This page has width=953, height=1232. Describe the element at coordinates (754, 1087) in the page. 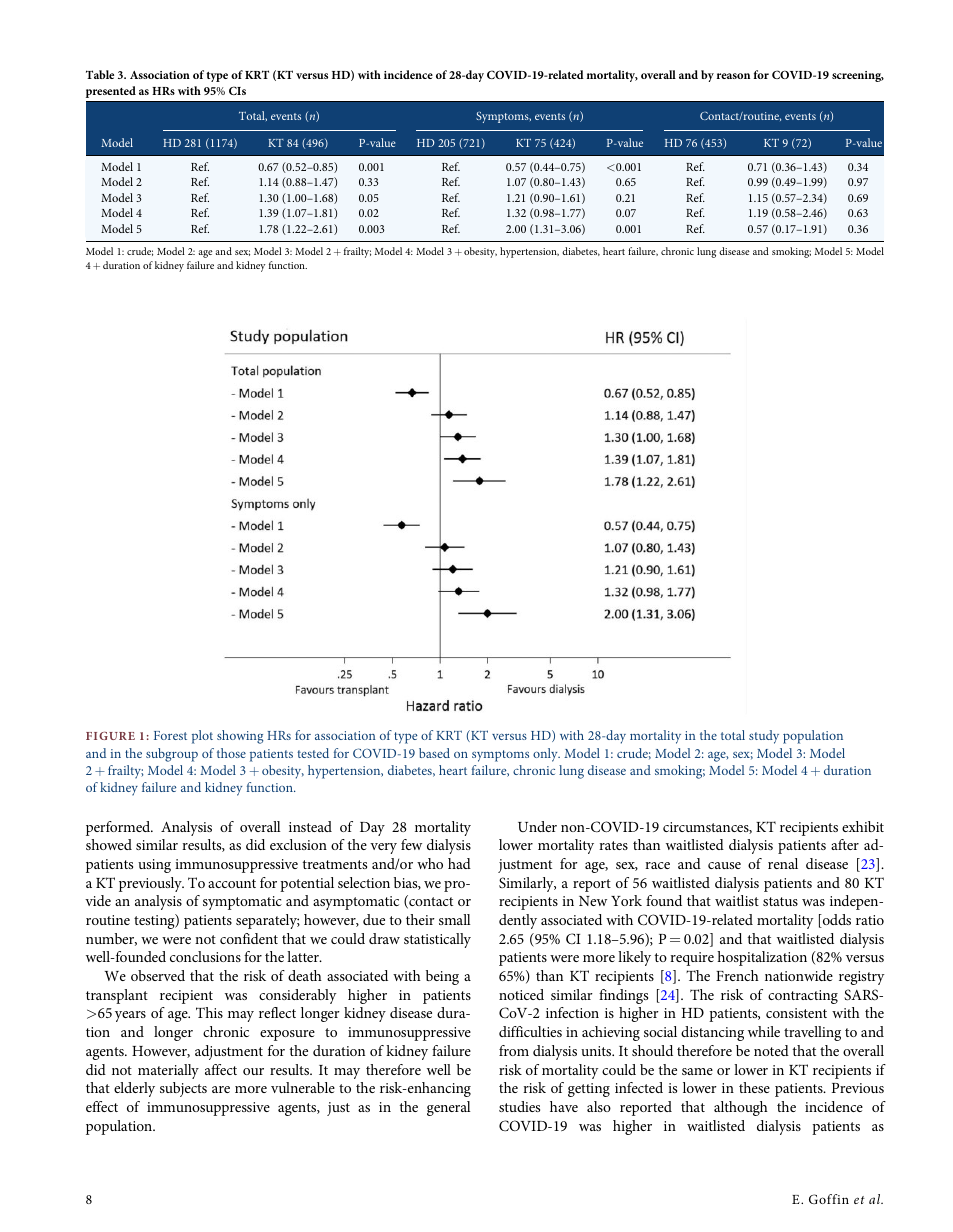

I see `these` at that location.
